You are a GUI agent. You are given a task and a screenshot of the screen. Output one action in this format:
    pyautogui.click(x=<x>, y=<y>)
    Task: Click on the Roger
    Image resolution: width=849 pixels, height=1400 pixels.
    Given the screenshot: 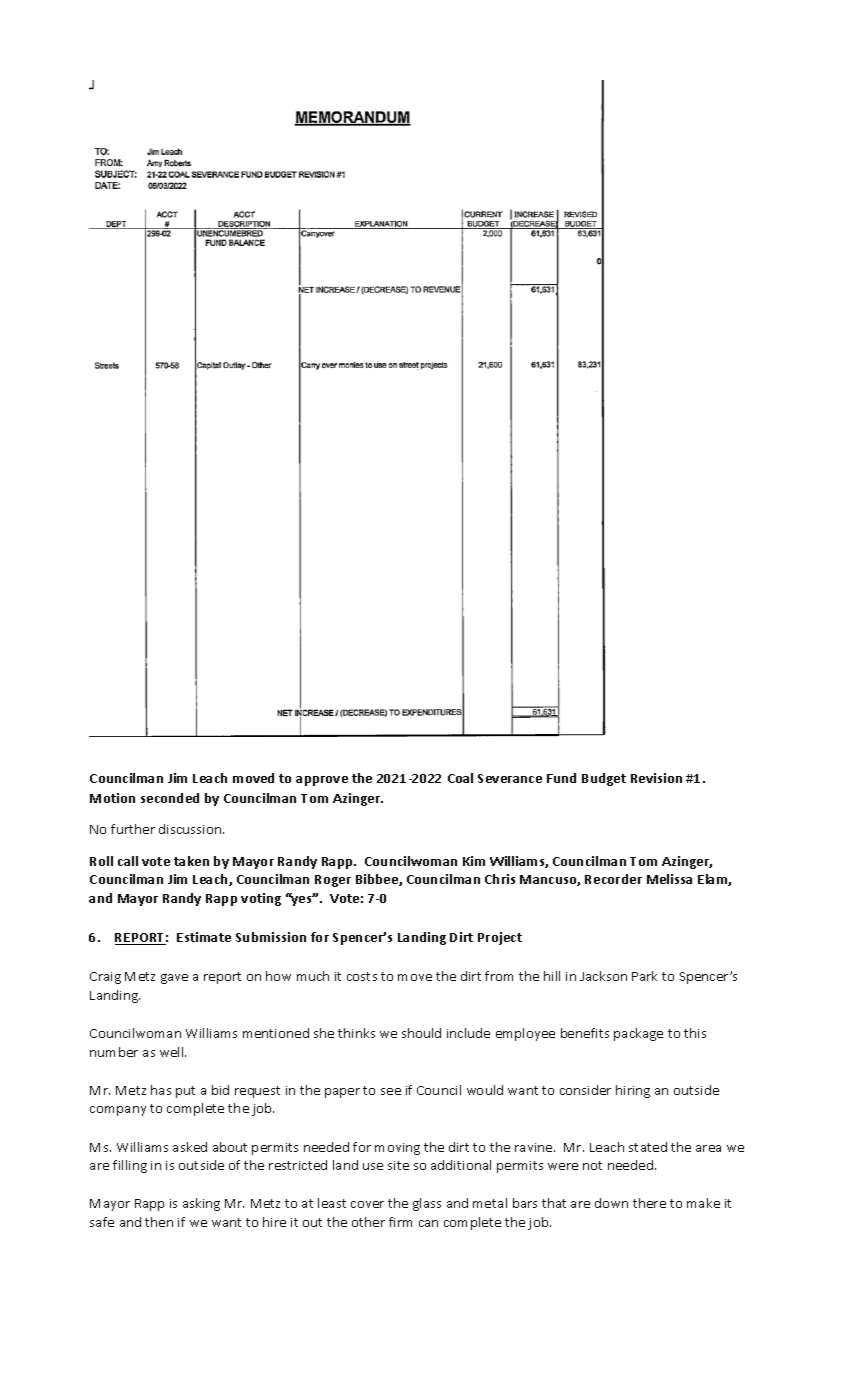 What is the action you would take?
    pyautogui.click(x=333, y=881)
